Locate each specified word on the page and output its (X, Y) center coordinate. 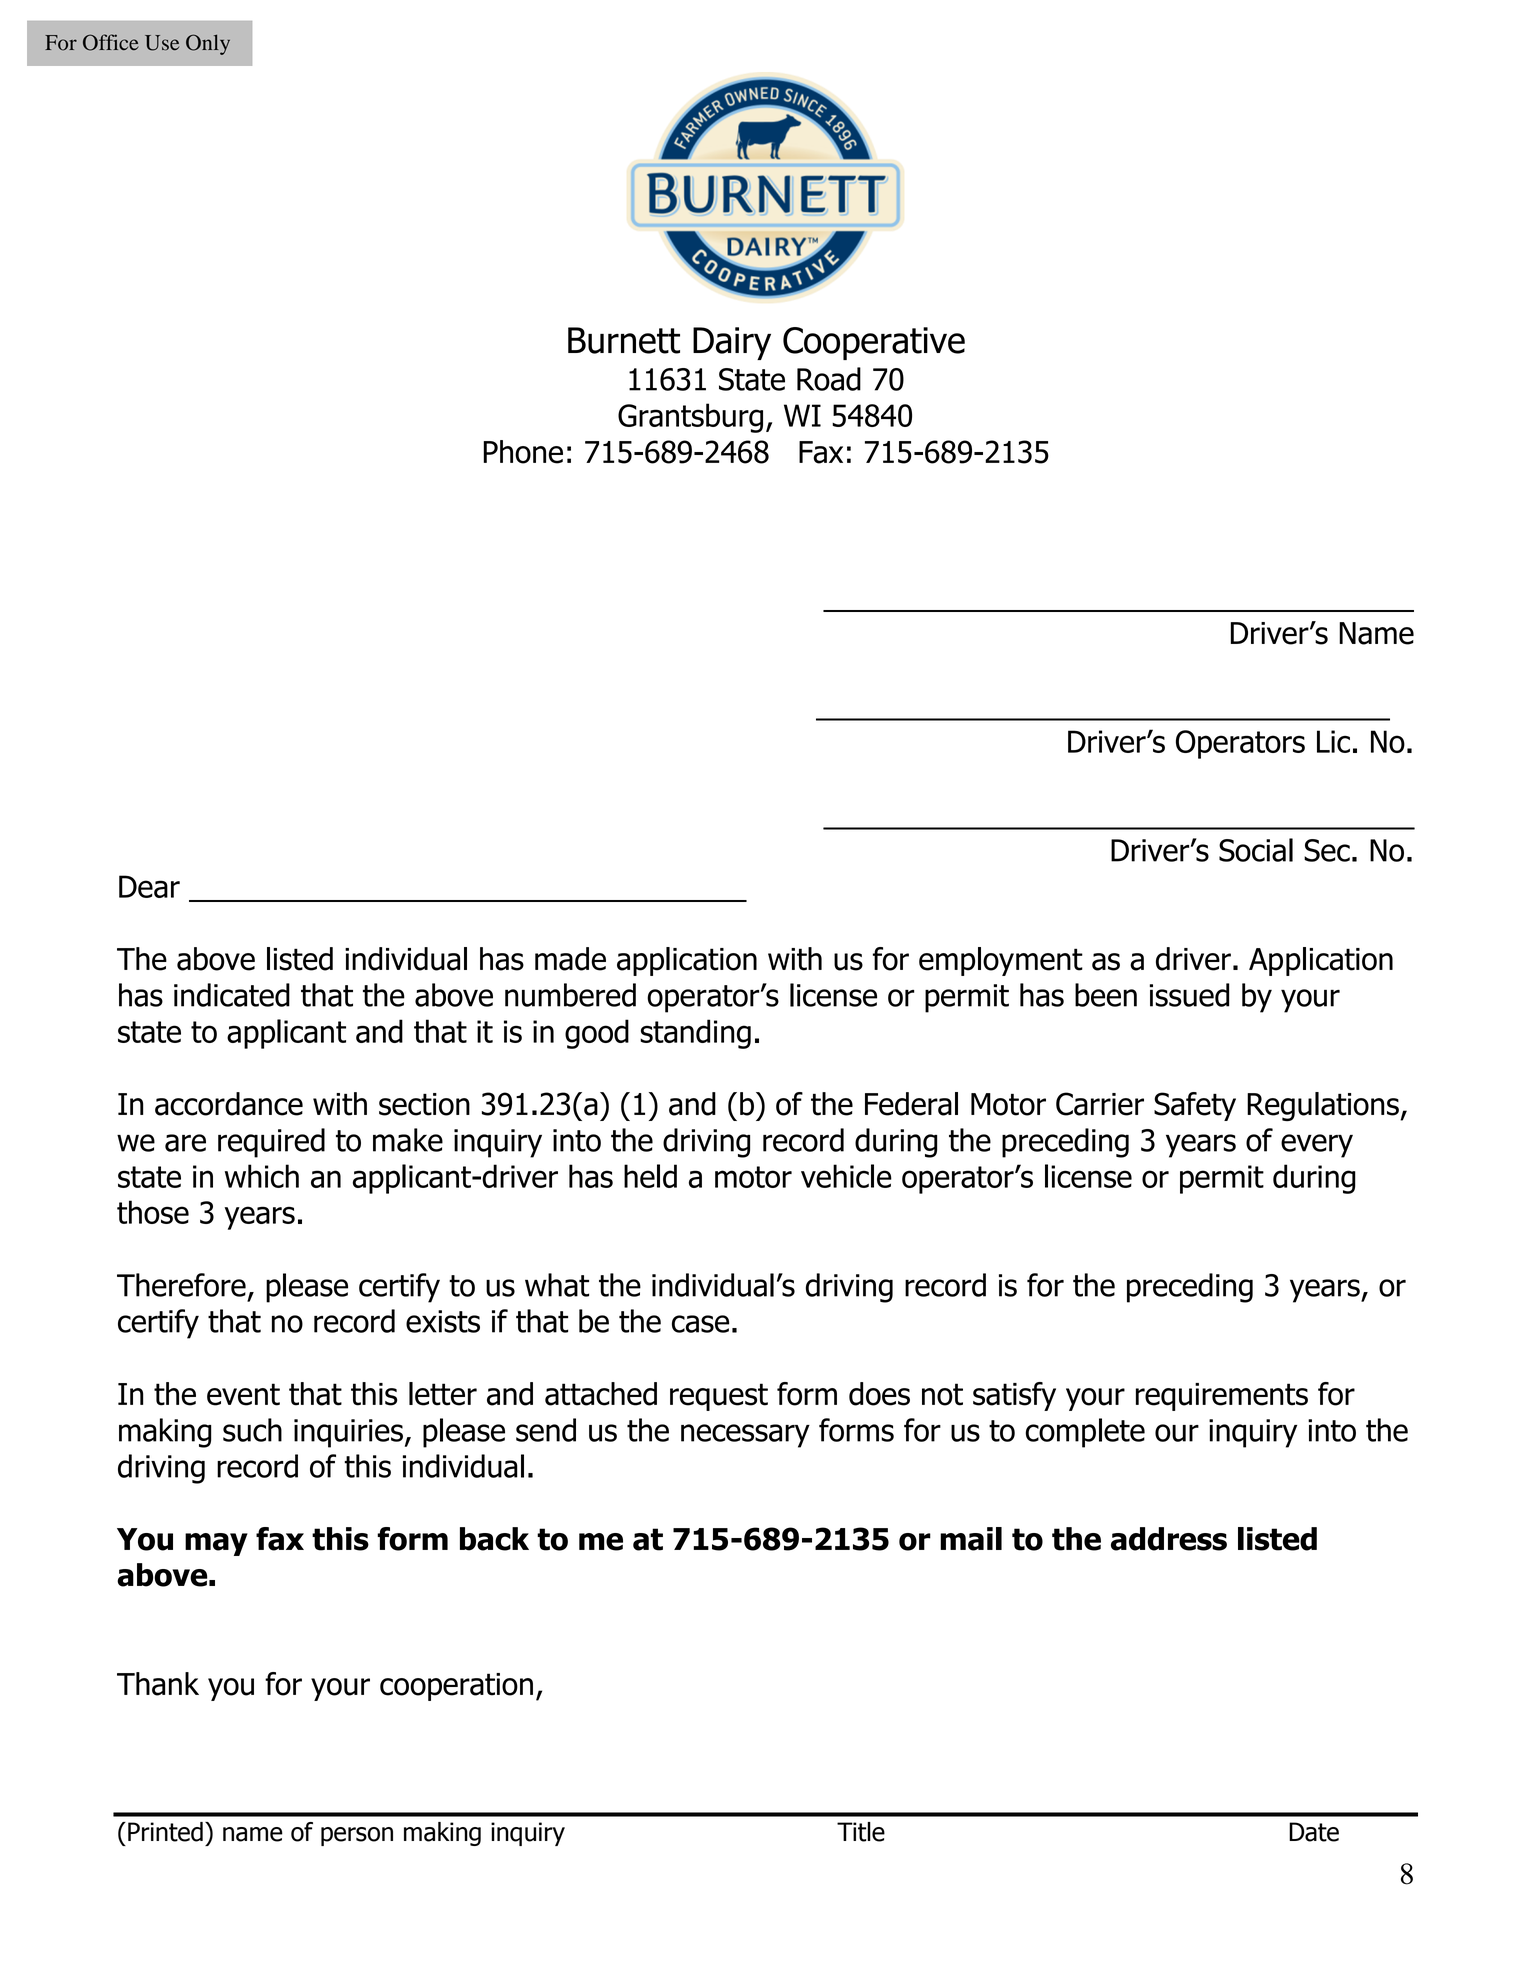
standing (695, 1034)
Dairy (732, 343)
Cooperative (874, 343)
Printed (165, 1832)
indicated (232, 995)
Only (208, 44)
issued (1189, 995)
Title (861, 1832)
